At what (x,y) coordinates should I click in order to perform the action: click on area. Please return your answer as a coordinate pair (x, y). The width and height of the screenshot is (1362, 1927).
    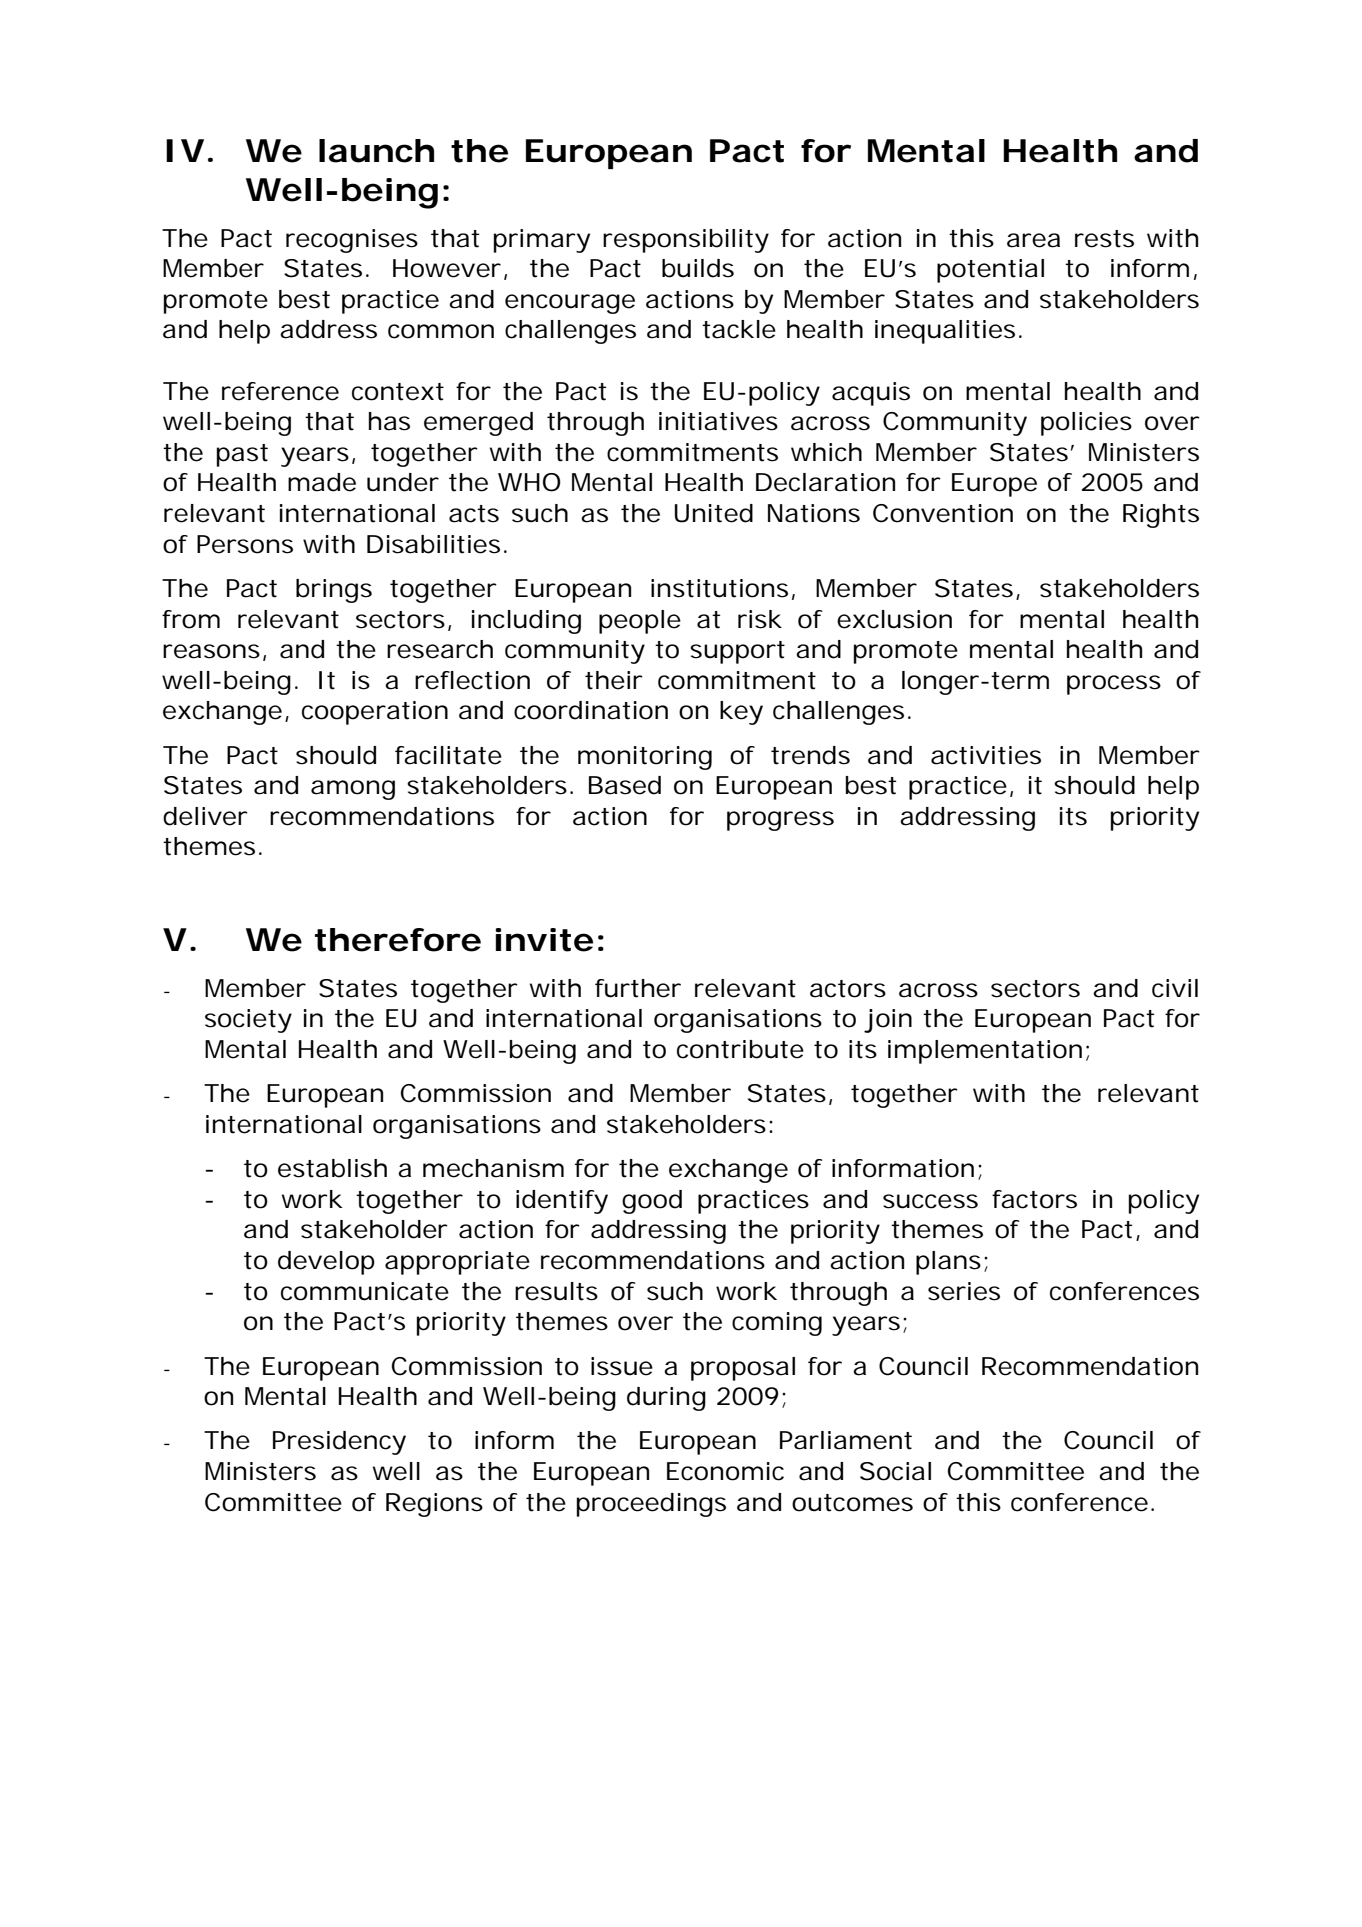
    Looking at the image, I should click on (1033, 240).
